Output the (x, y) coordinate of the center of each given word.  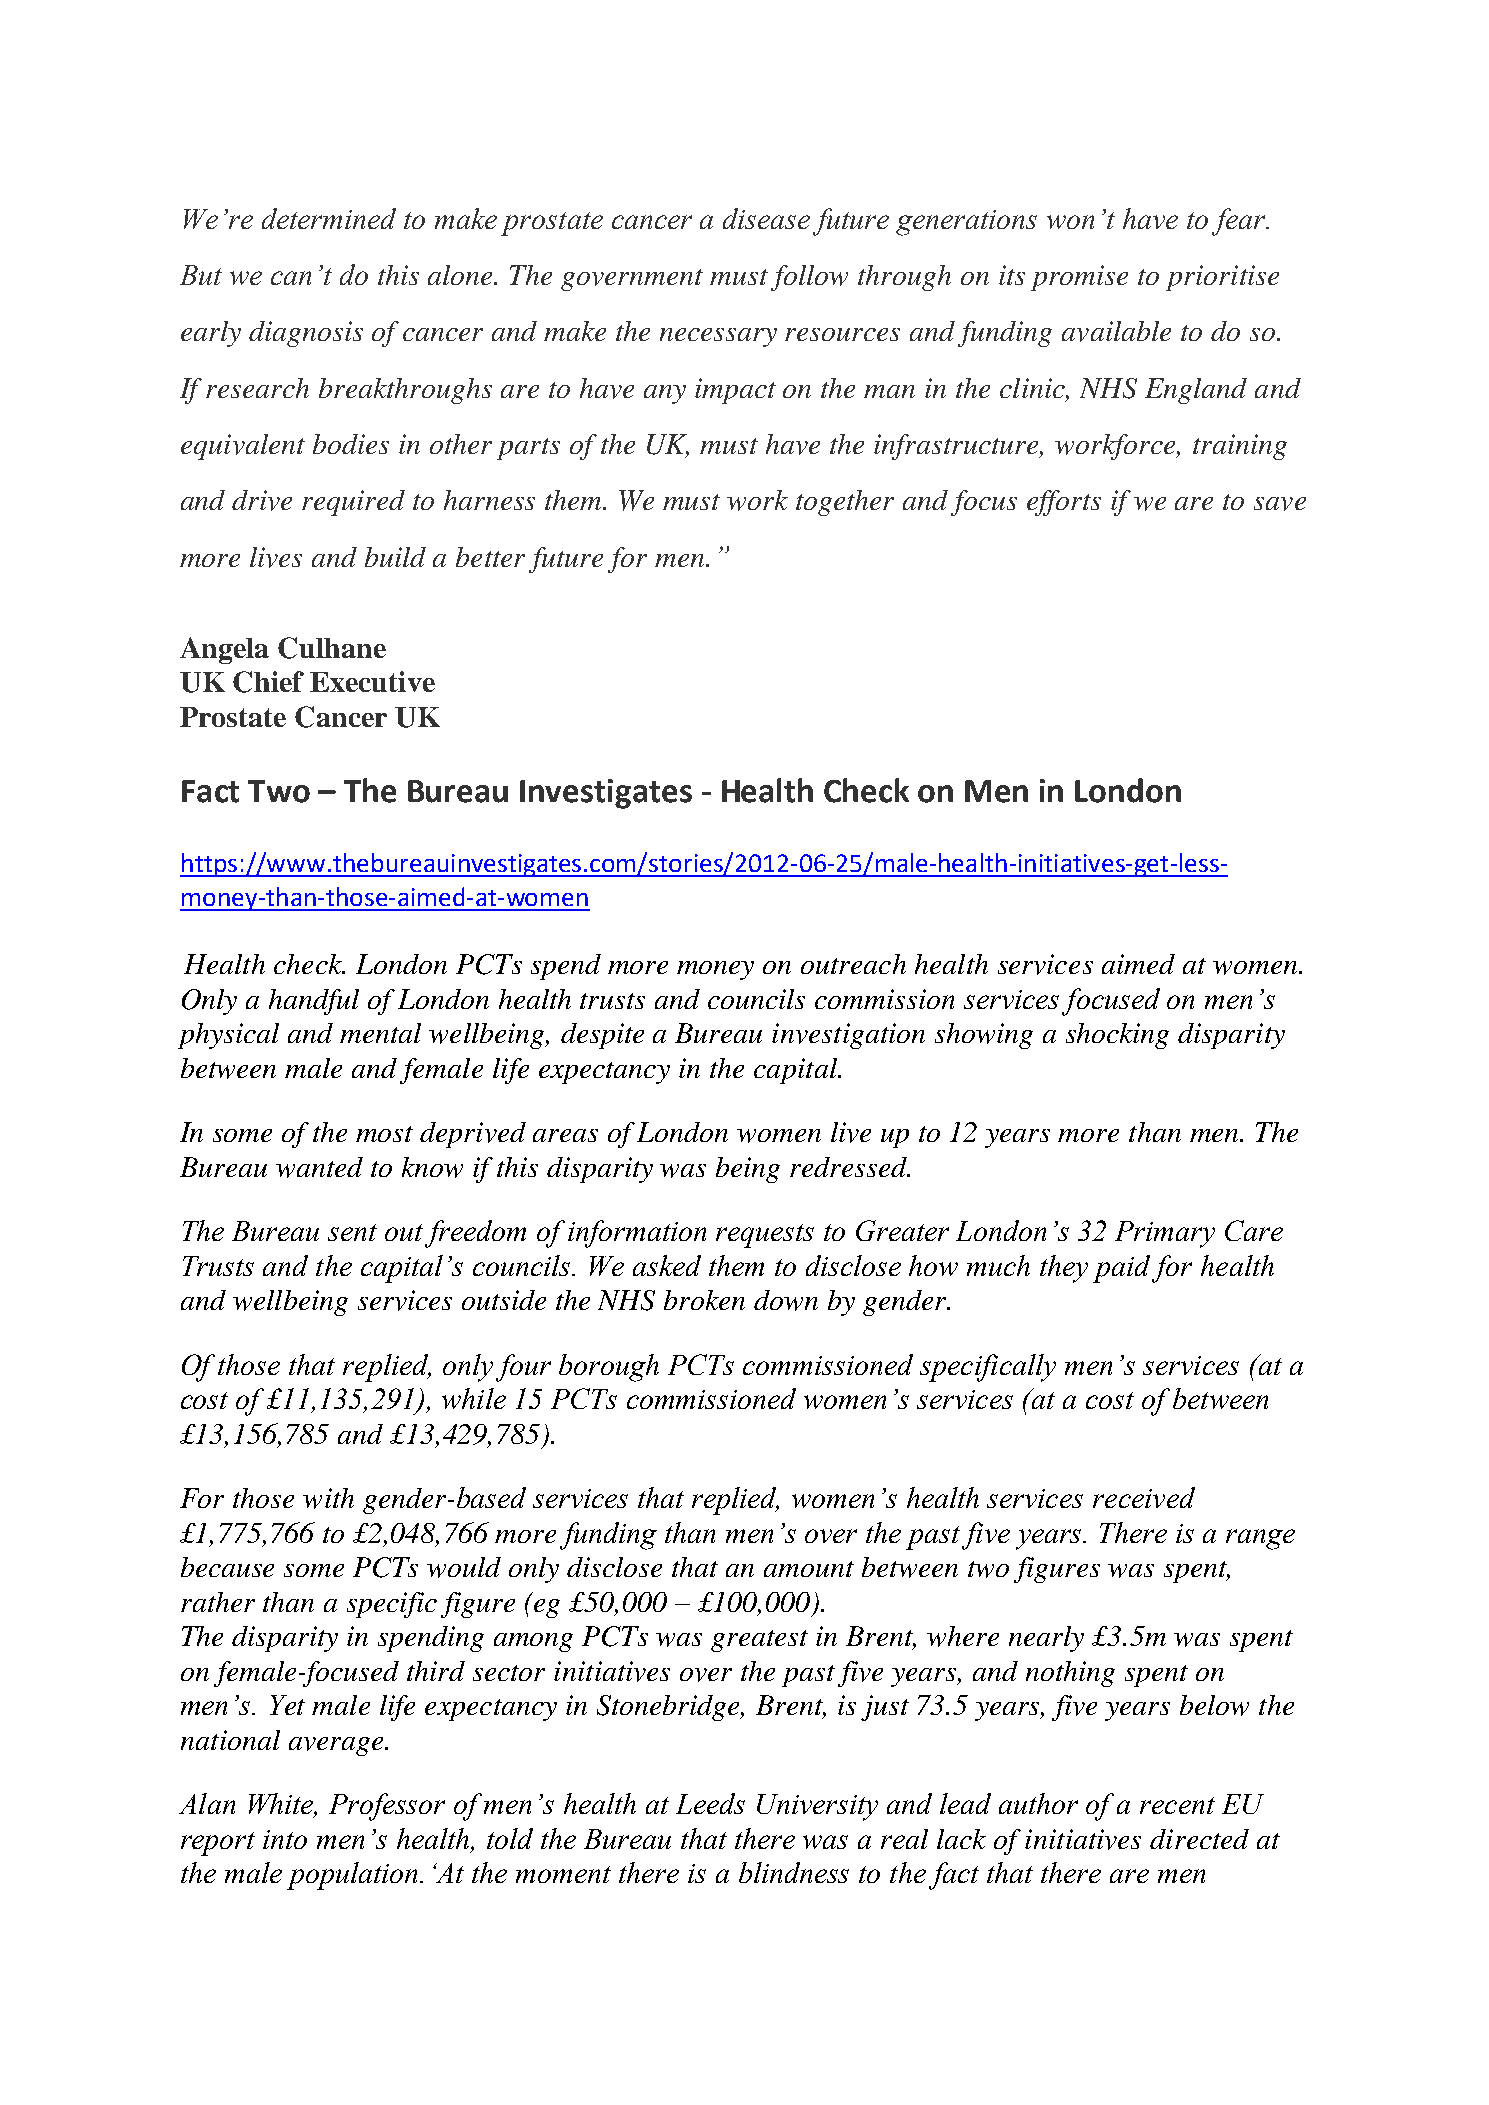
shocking (1117, 1036)
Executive (372, 681)
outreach (853, 964)
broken (704, 1300)
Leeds (710, 1803)
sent (352, 1232)
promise (1079, 278)
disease (766, 218)
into (285, 1839)
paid (1121, 1269)
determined (329, 218)
